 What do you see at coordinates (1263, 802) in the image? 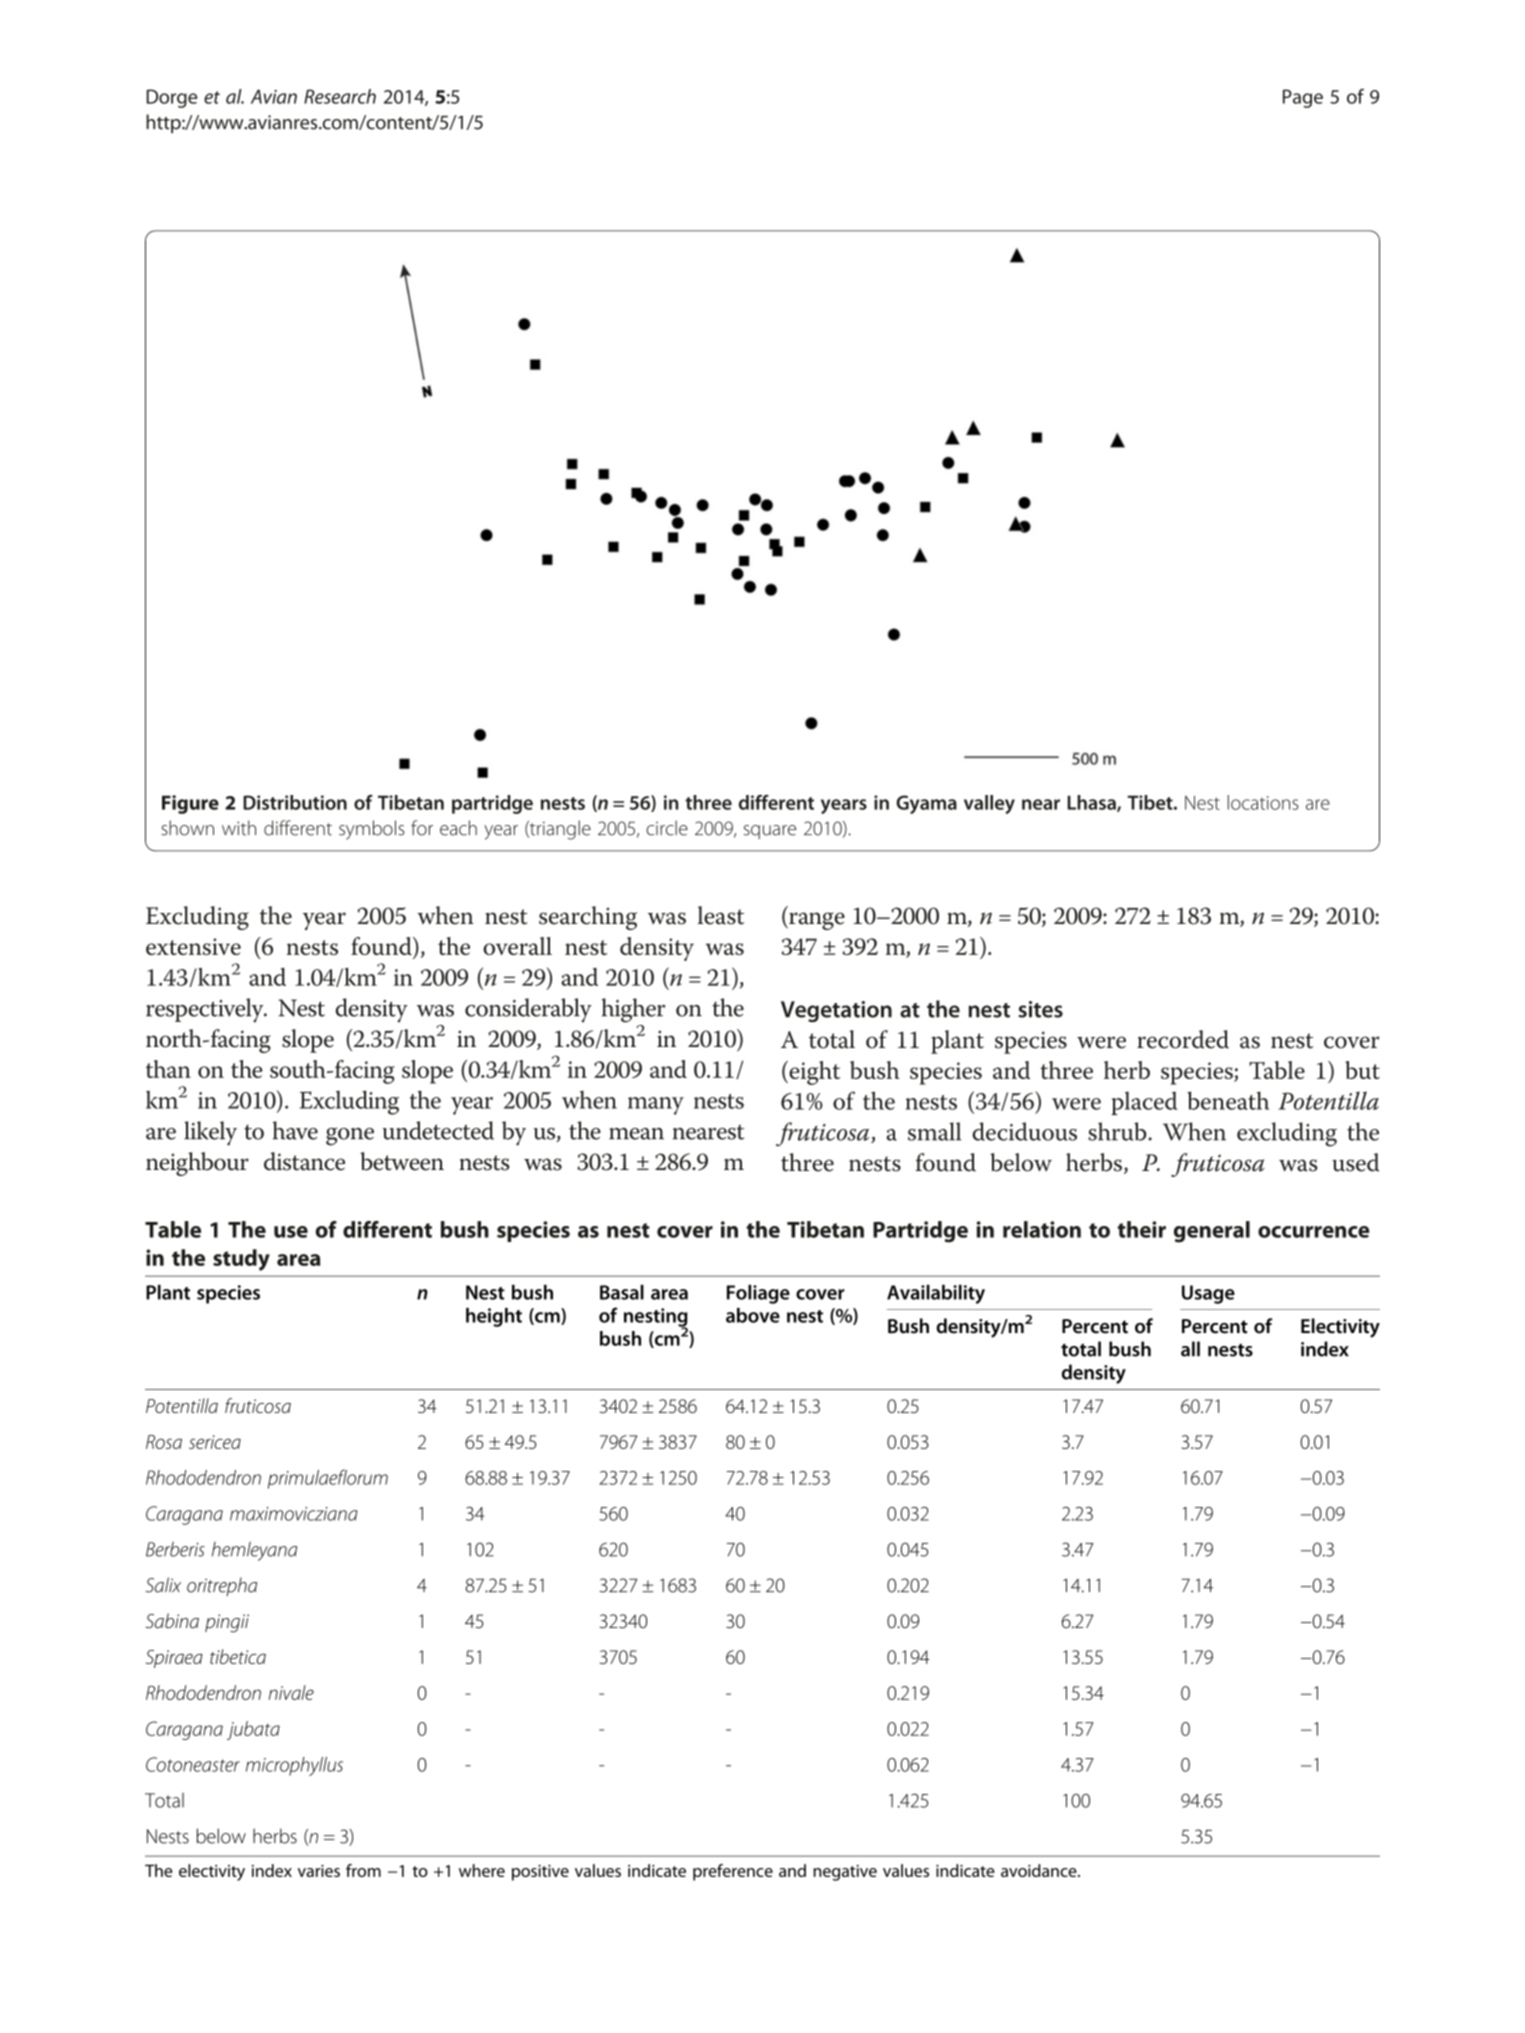
I see `locations` at bounding box center [1263, 802].
